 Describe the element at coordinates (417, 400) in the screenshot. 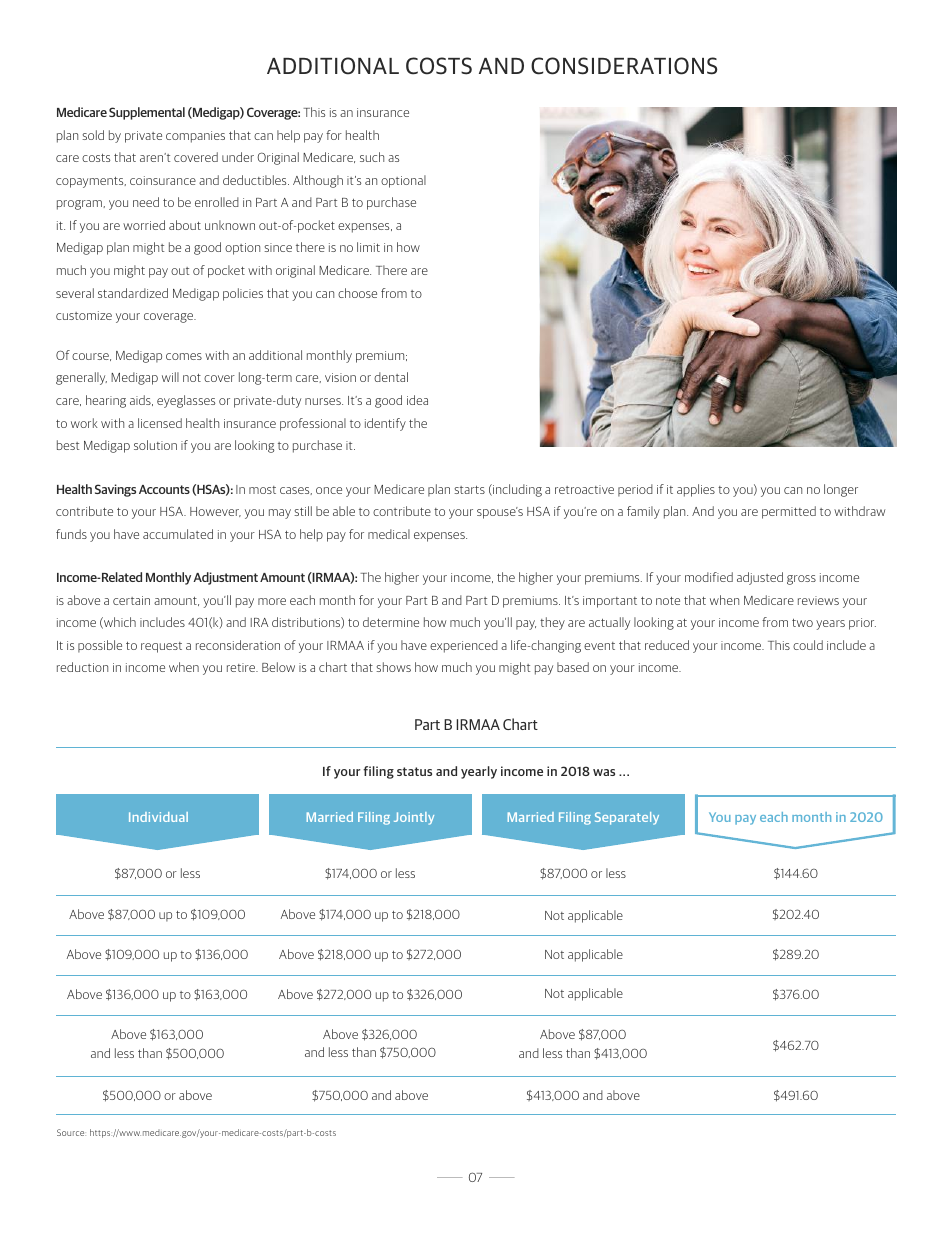

I see `idea` at that location.
